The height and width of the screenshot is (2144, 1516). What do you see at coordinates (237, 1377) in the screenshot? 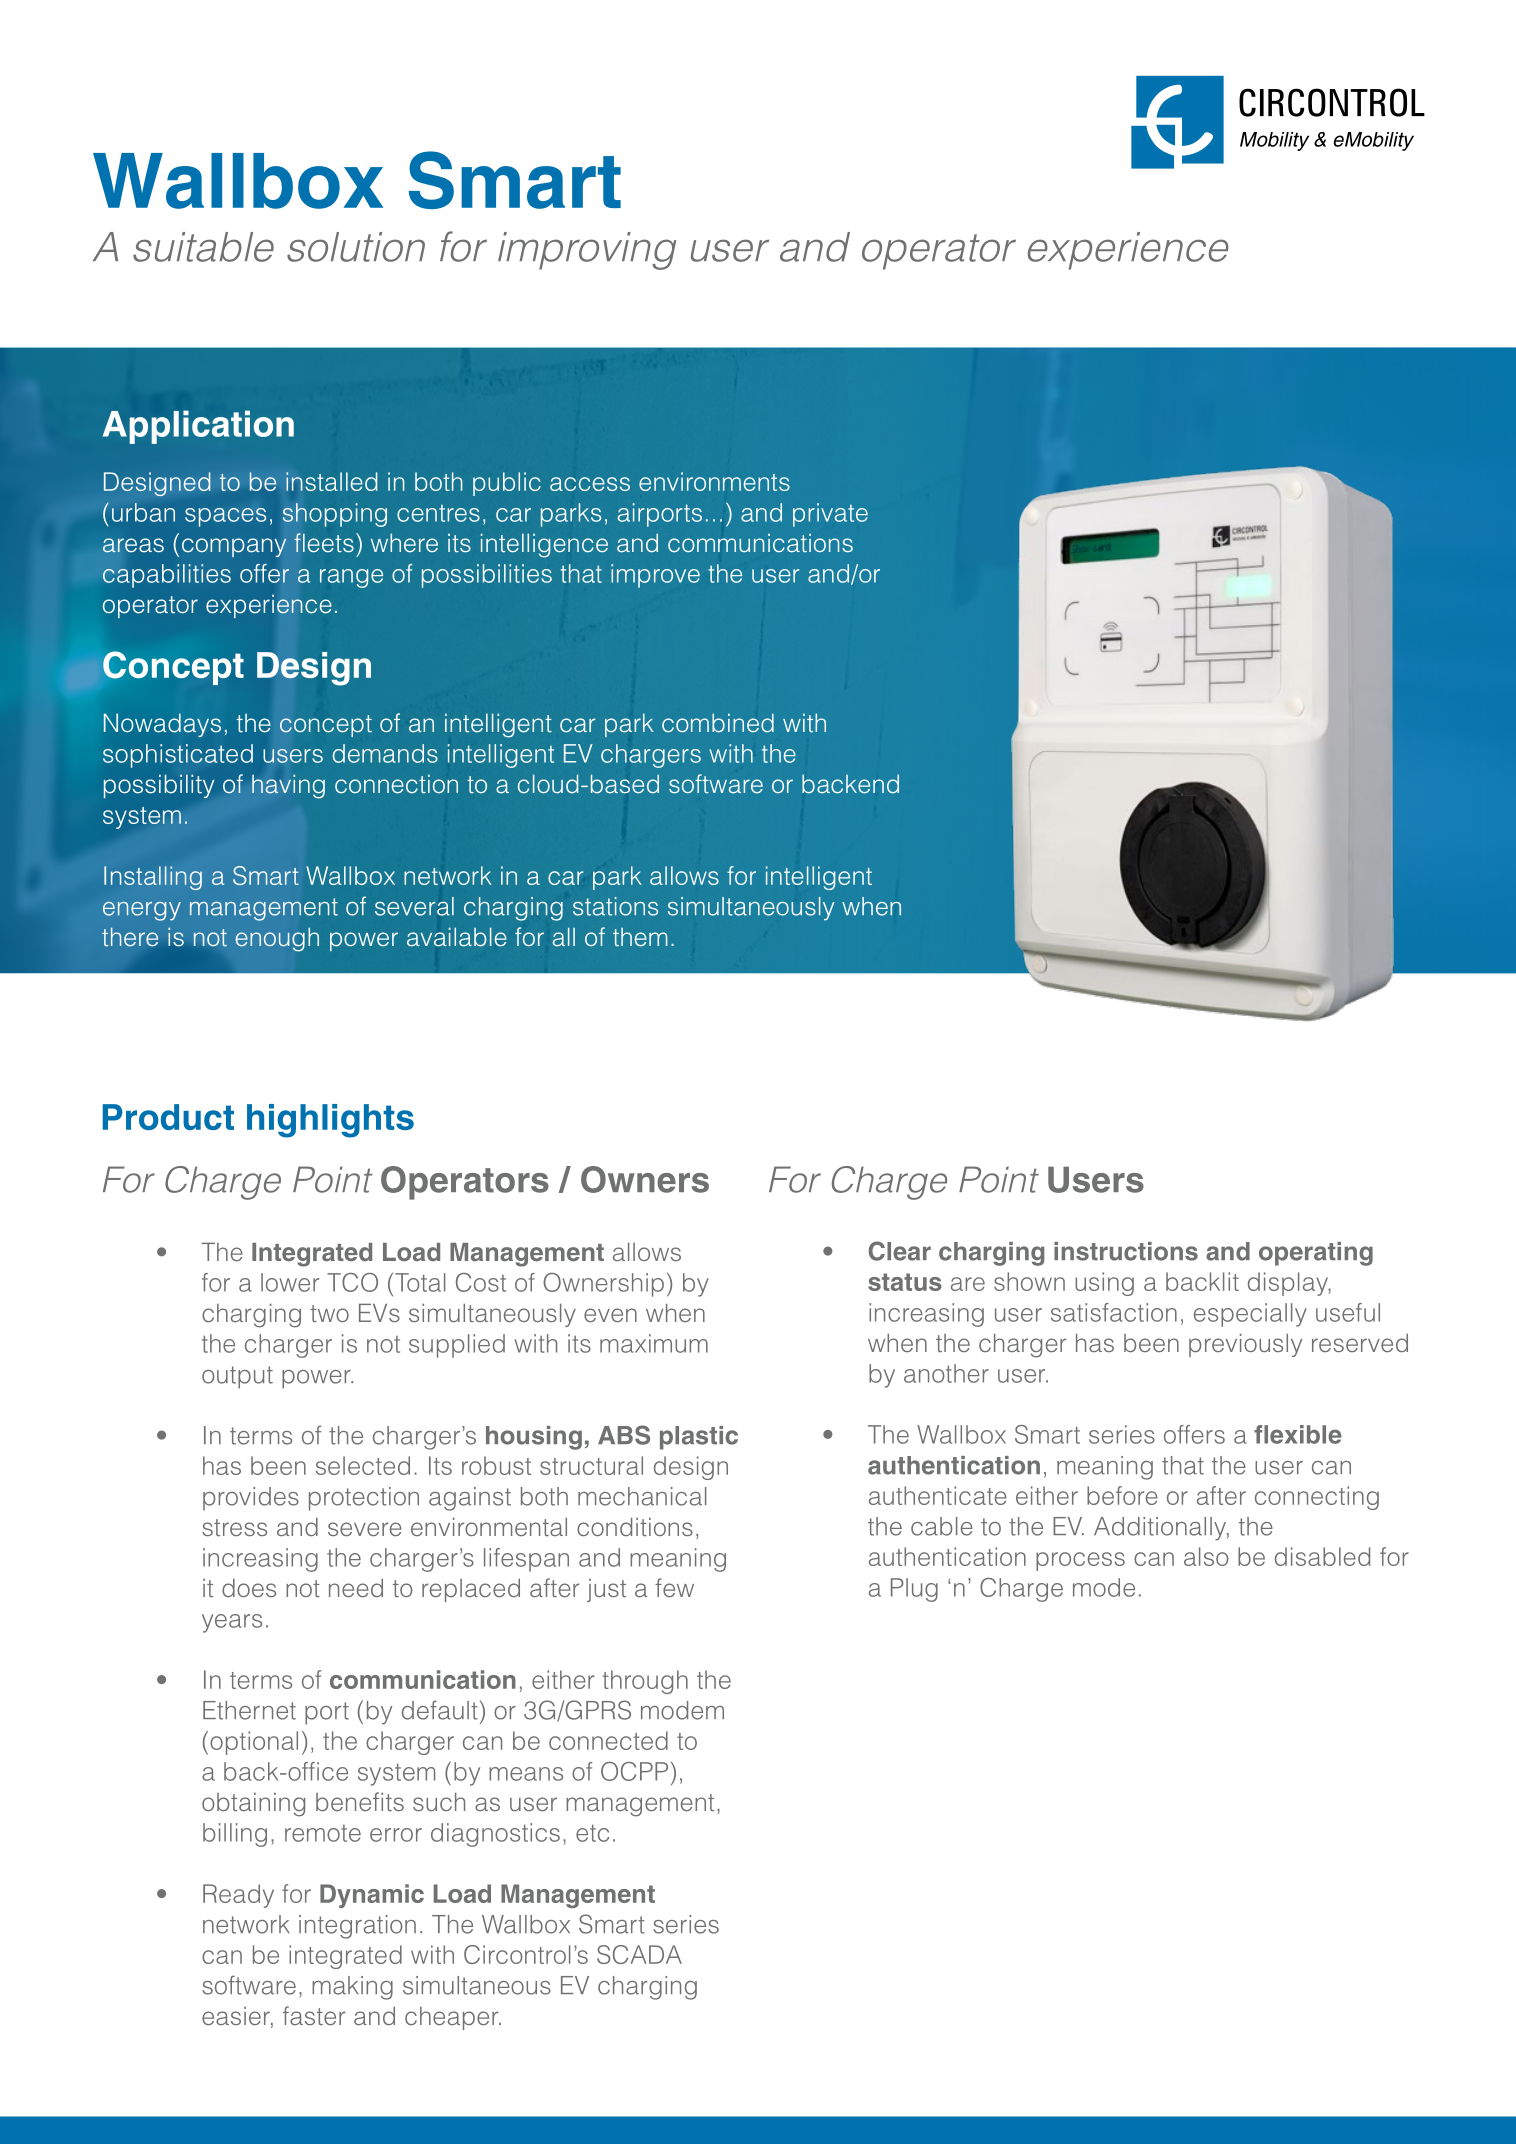
I see `output` at bounding box center [237, 1377].
